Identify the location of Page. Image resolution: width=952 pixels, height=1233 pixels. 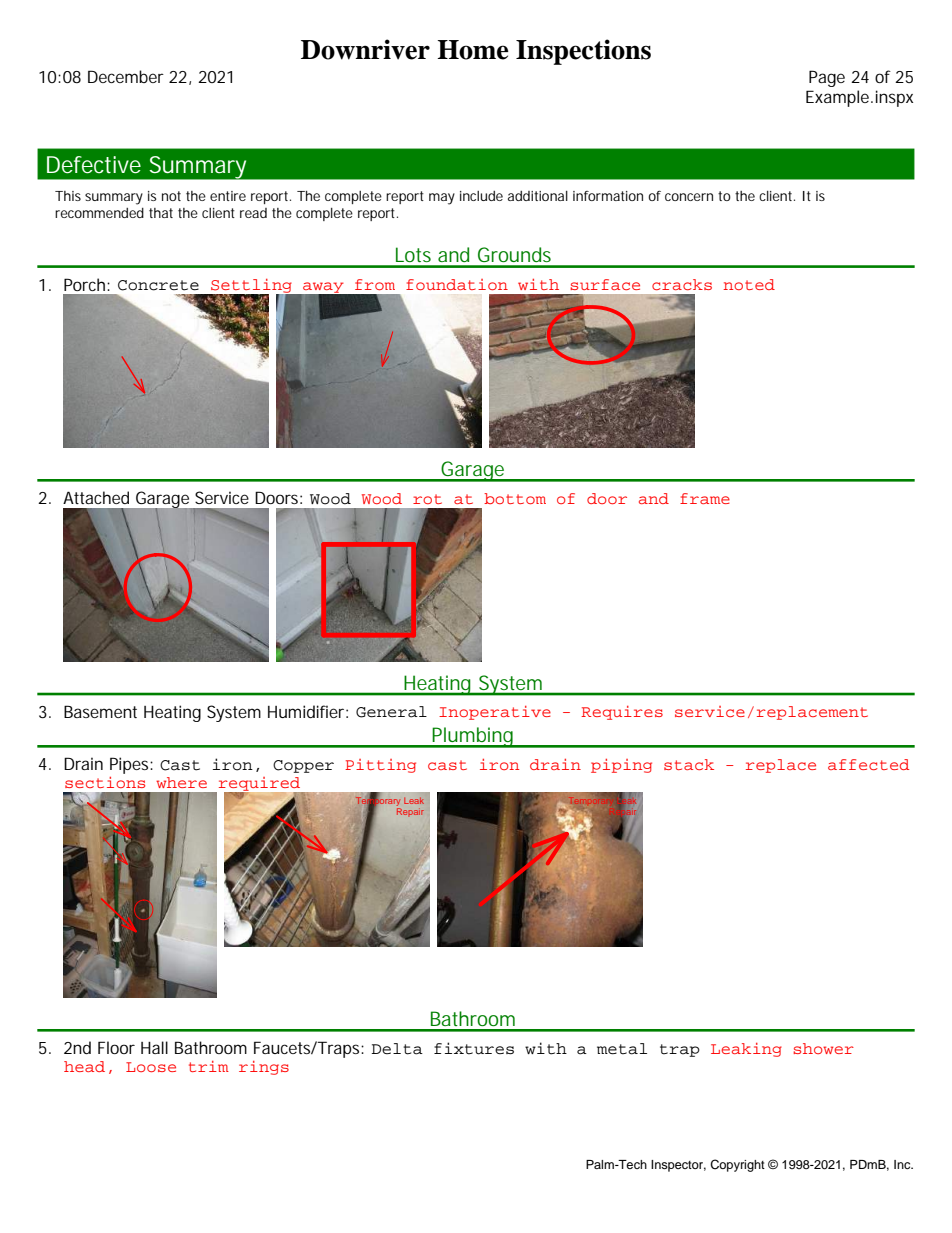
(827, 78).
